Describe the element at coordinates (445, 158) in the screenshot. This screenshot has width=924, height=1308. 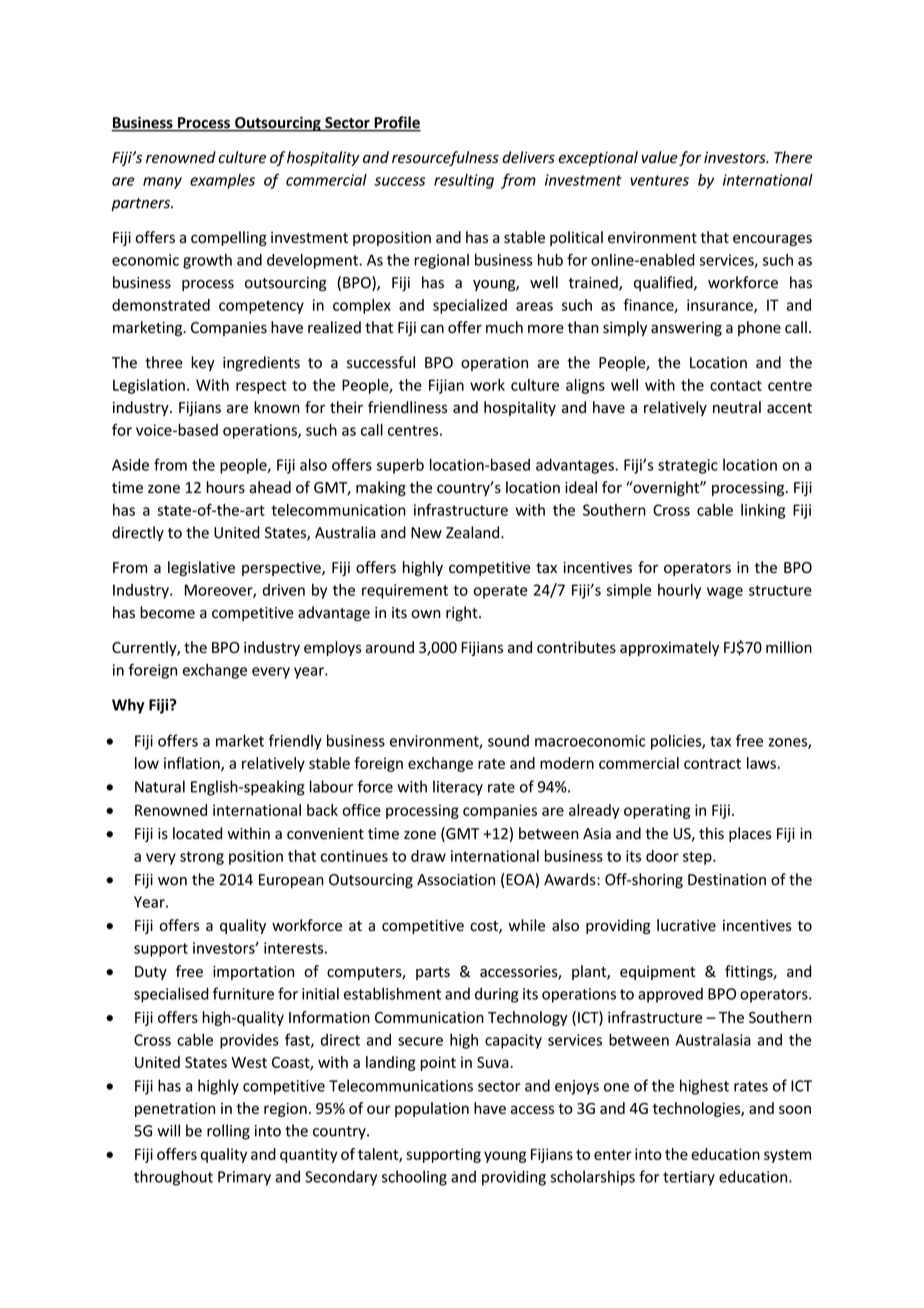
I see `resourcefulness` at that location.
